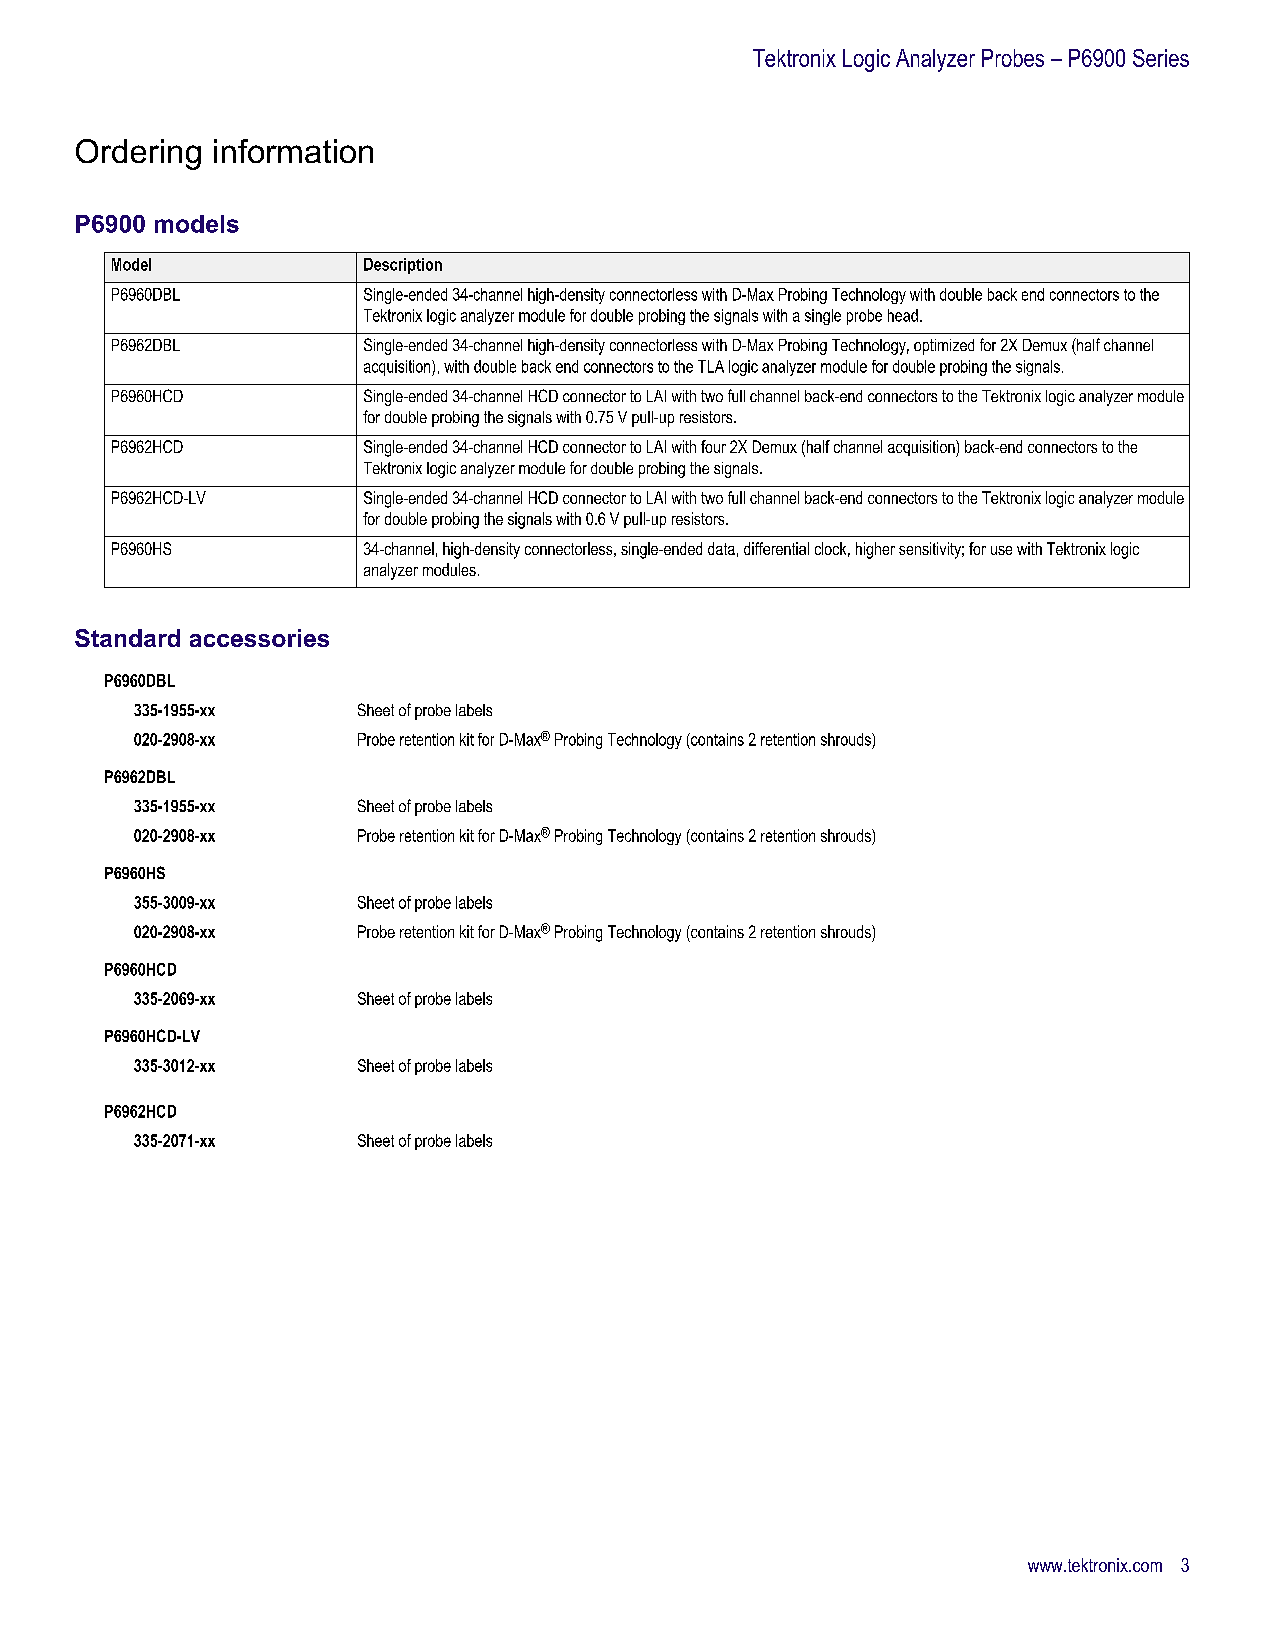 This screenshot has height=1635, width=1264. Describe the element at coordinates (1001, 550) in the screenshot. I see `use` at that location.
